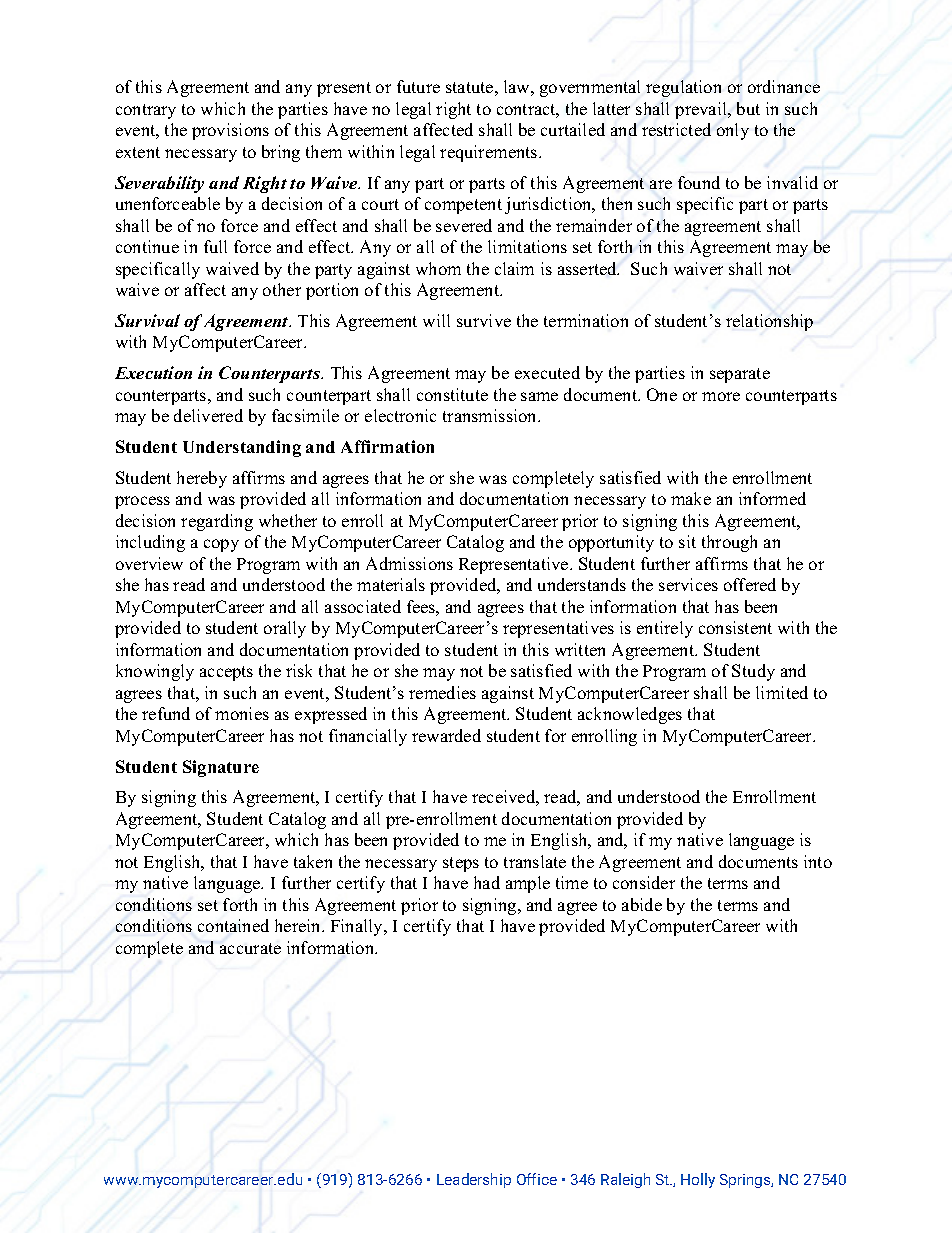 Image resolution: width=952 pixels, height=1233 pixels. Describe the element at coordinates (490, 153) in the screenshot. I see `requirements` at that location.
